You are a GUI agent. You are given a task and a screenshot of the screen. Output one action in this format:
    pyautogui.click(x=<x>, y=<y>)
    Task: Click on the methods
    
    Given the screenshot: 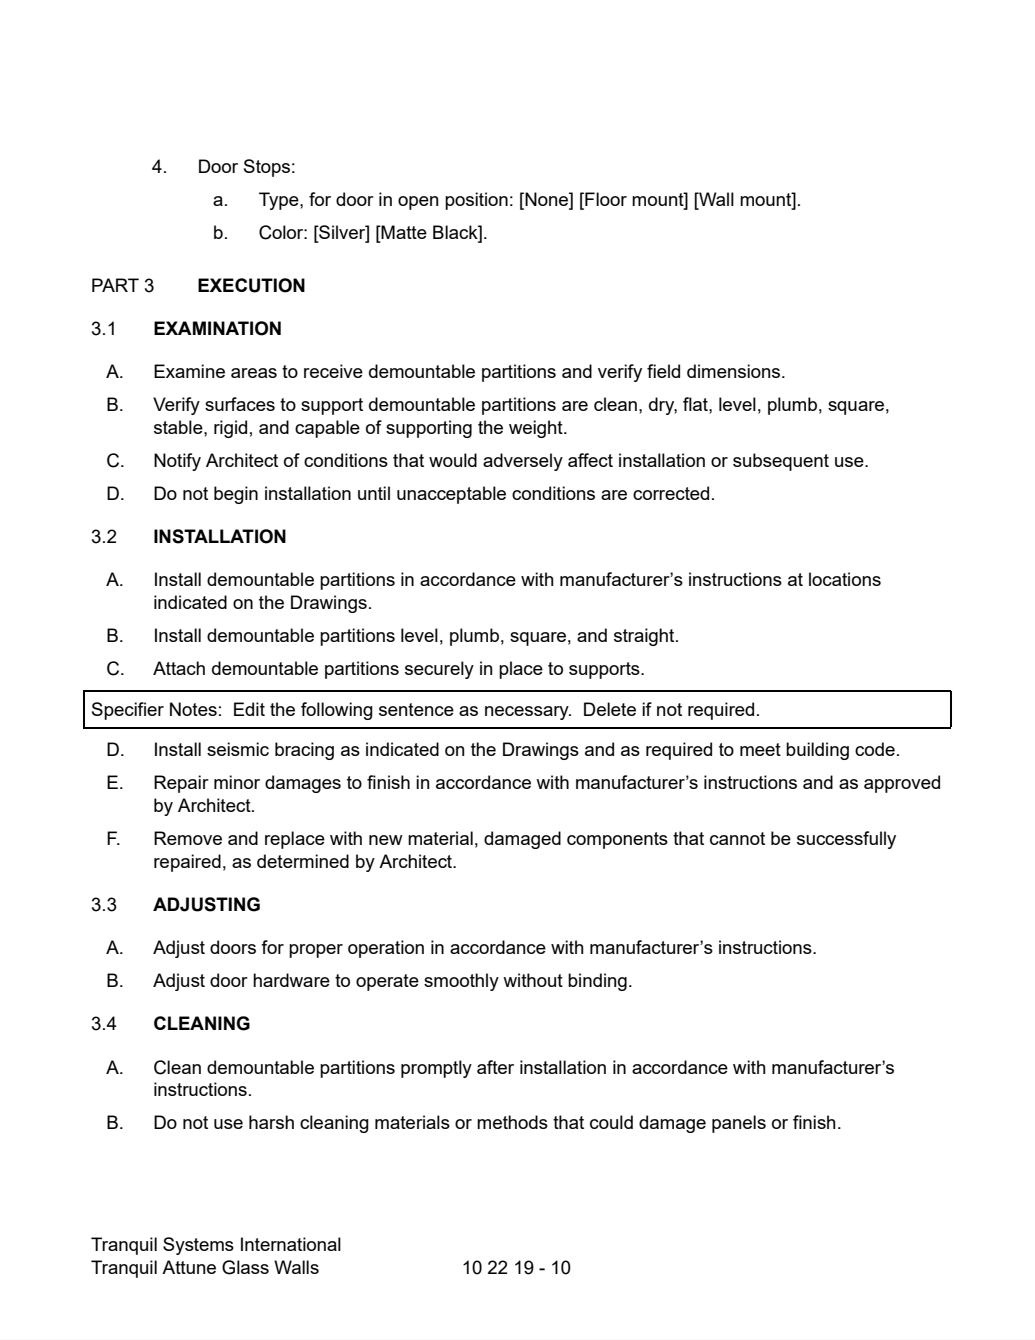 What is the action you would take?
    pyautogui.click(x=512, y=1122)
